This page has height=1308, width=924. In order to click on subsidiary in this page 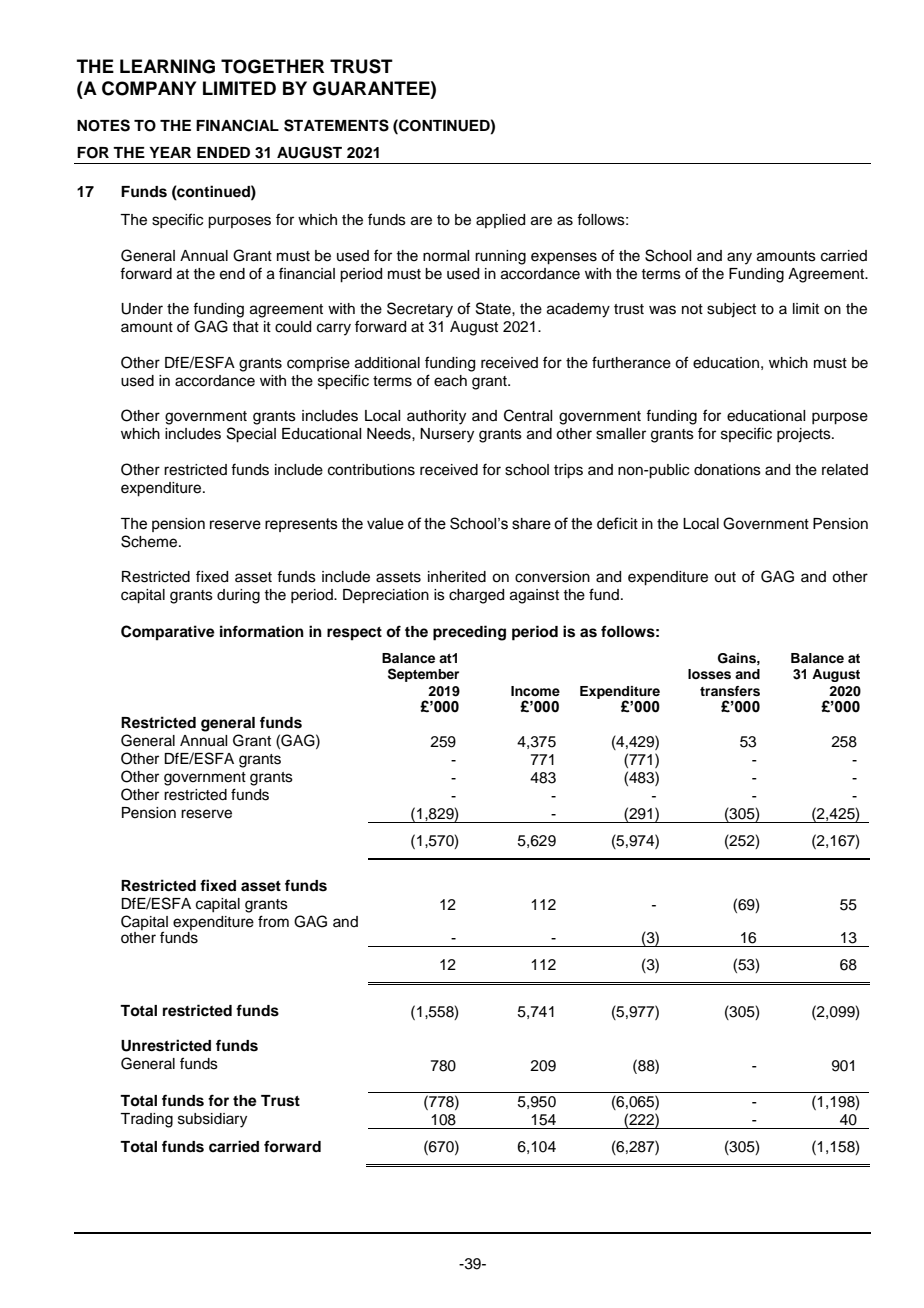, I will do `click(212, 1120)`.
